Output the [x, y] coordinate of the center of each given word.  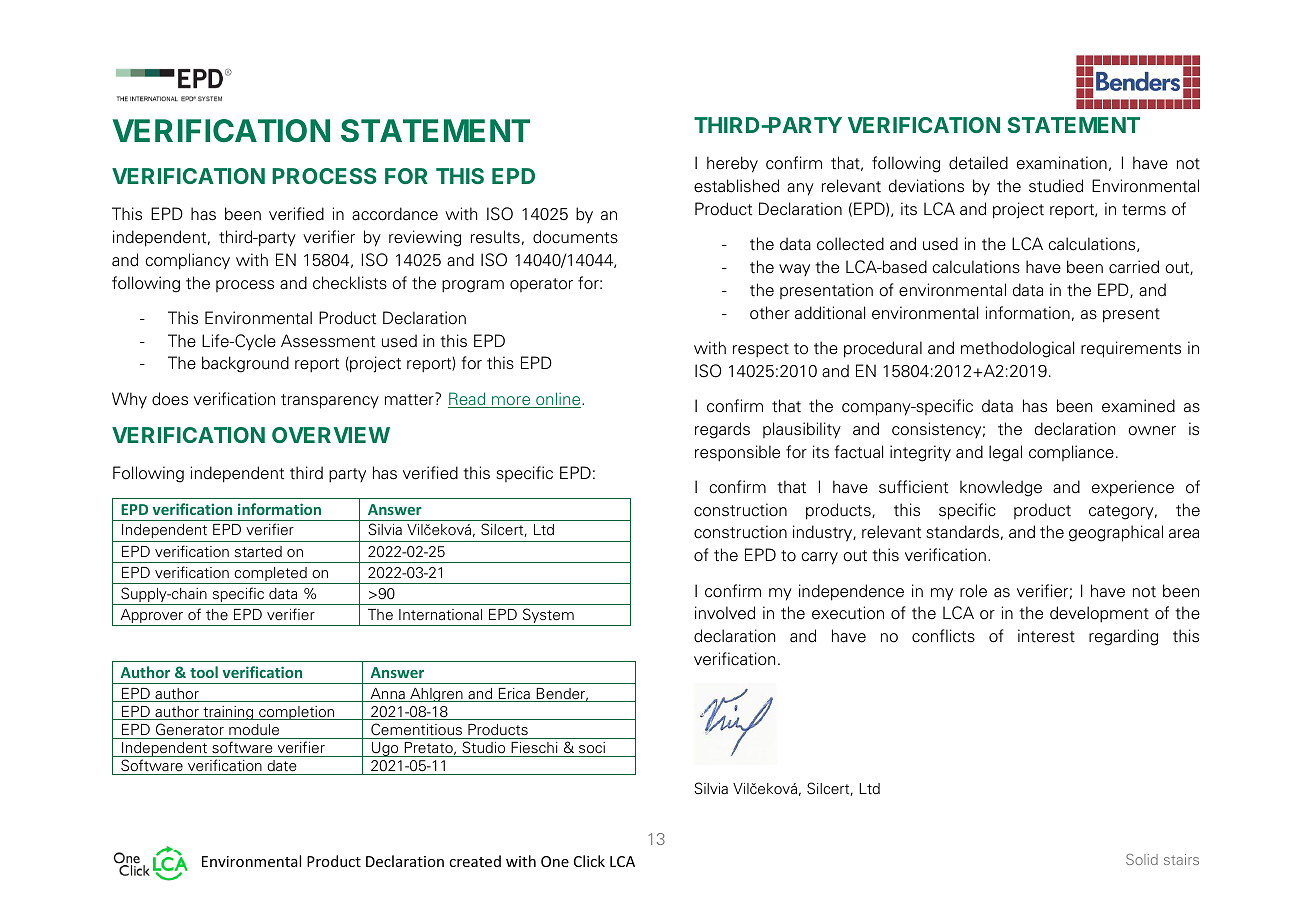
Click [589, 861]
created [475, 861]
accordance [395, 214]
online [558, 400]
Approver [152, 617]
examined [1138, 406]
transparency [330, 401]
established [736, 186]
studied [1056, 186]
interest [1046, 636]
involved [725, 613]
